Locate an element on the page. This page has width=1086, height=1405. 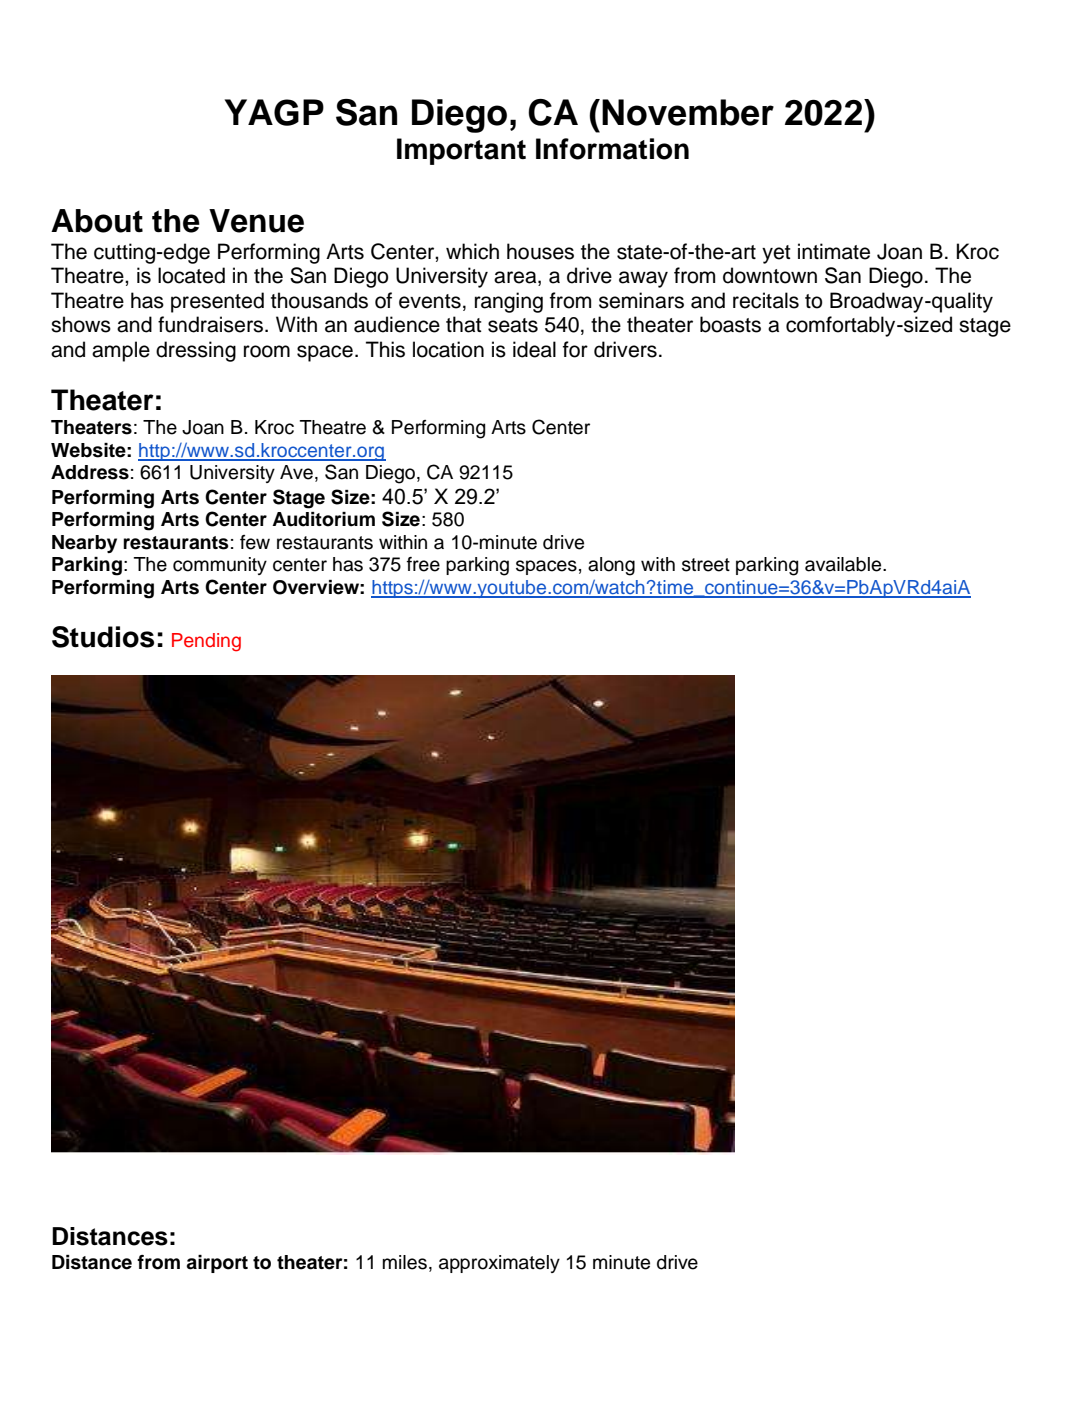
November is located at coordinates (688, 112).
